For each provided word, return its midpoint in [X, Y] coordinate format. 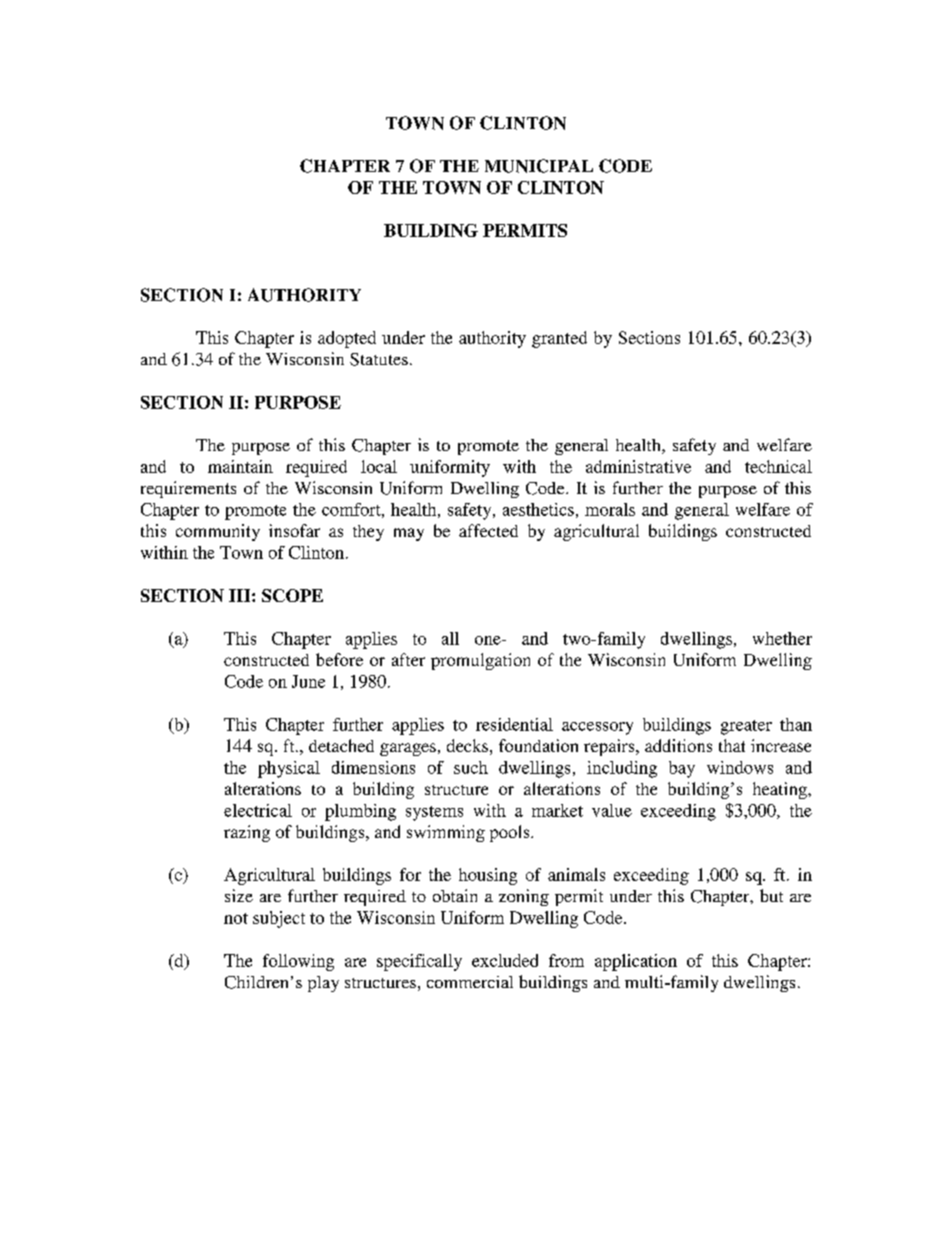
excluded [505, 960]
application [636, 962]
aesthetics [538, 509]
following [298, 962]
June [308, 681]
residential [514, 724]
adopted [347, 339]
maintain [240, 466]
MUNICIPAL [539, 166]
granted [559, 339]
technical [778, 466]
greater [746, 727]
